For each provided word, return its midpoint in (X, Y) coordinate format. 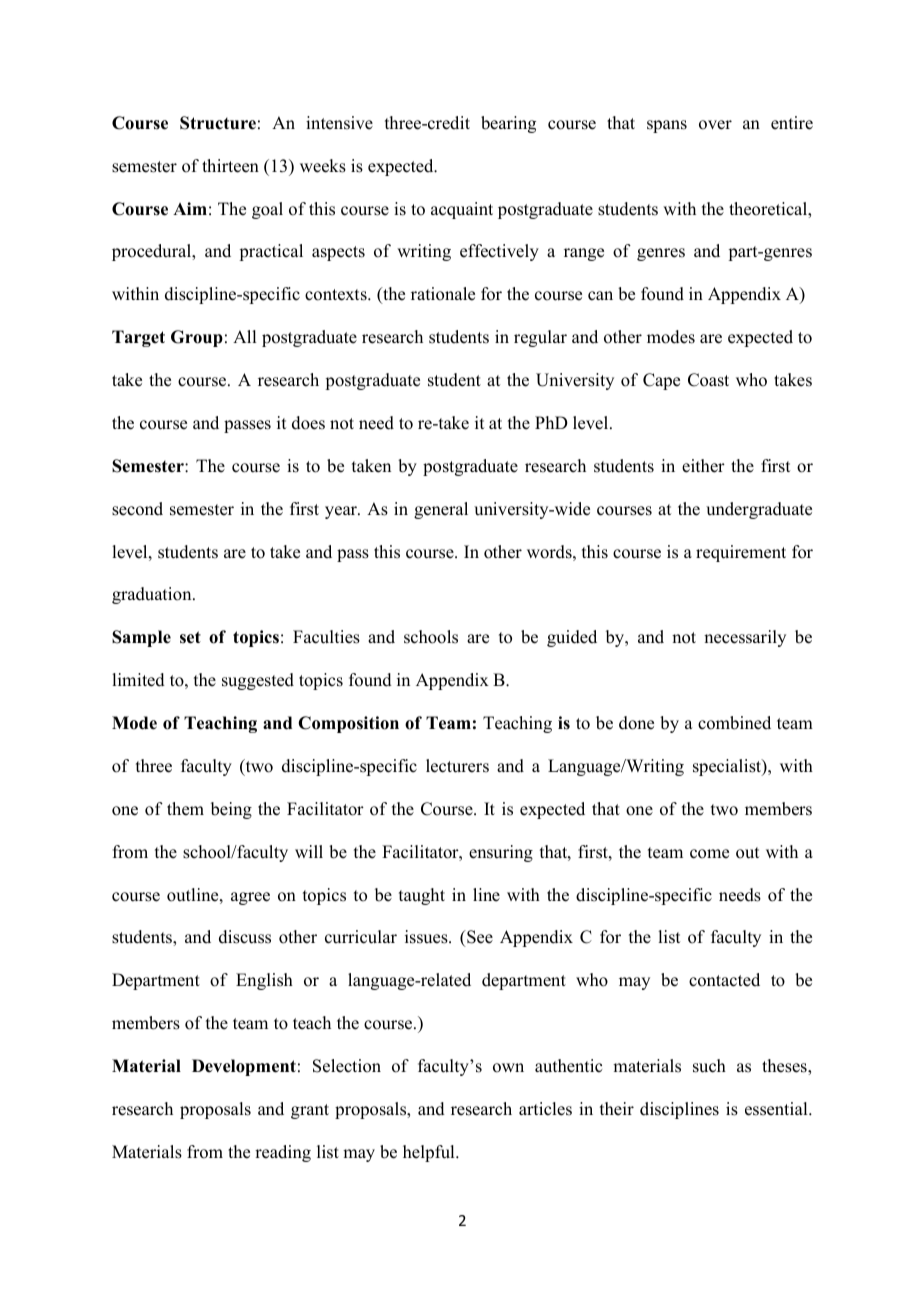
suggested (258, 681)
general (441, 510)
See (479, 938)
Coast (708, 380)
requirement (741, 553)
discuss (245, 937)
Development (244, 1067)
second (137, 509)
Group (197, 338)
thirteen (230, 166)
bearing (508, 124)
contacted (724, 980)
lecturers (457, 766)
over (715, 125)
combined (734, 723)
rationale (443, 294)
